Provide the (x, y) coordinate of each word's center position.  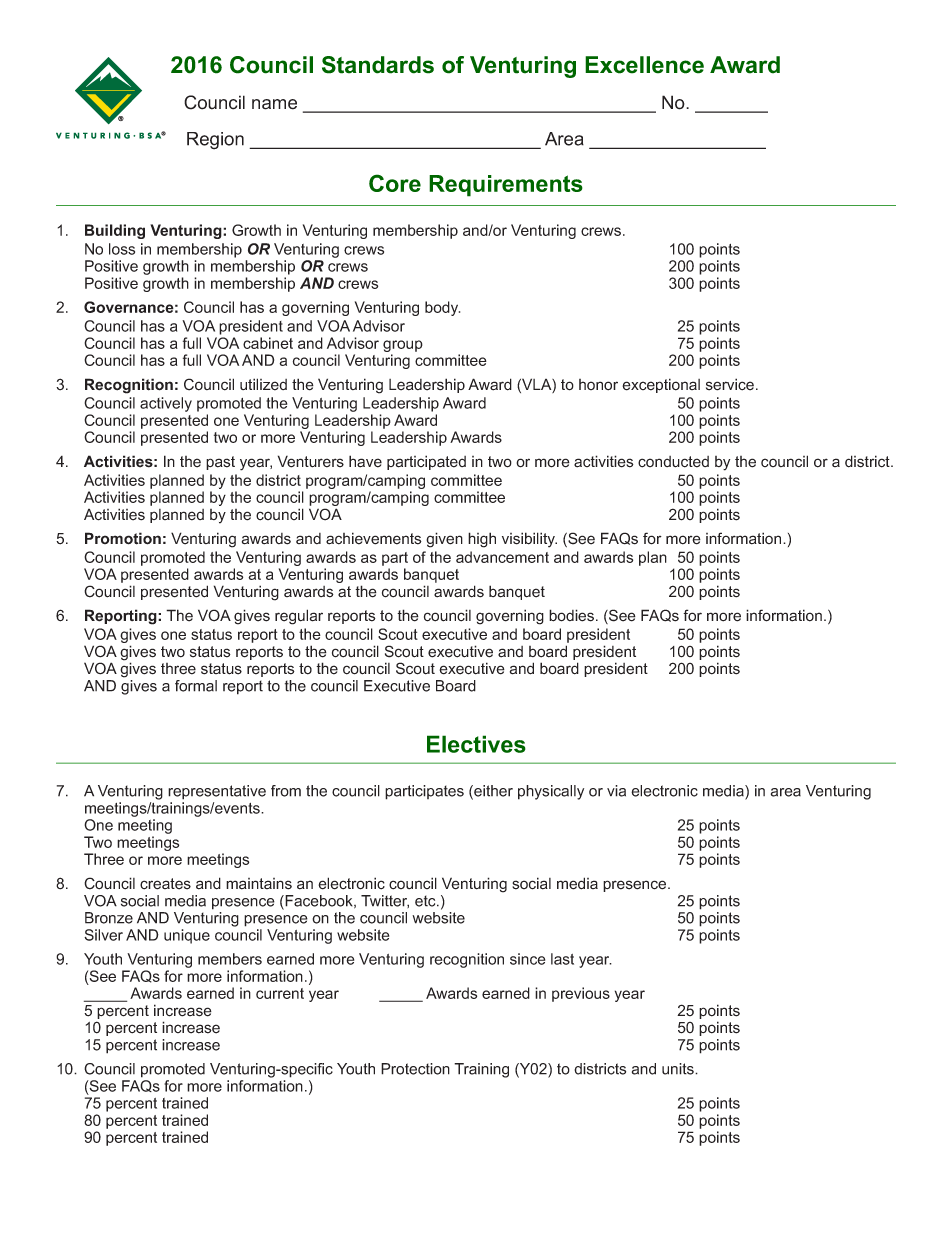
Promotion (123, 538)
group (403, 346)
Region (215, 141)
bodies (573, 615)
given (444, 540)
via (616, 791)
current (280, 993)
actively (166, 404)
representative (217, 792)
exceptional (661, 385)
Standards (378, 65)
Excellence (644, 65)
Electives (476, 744)
